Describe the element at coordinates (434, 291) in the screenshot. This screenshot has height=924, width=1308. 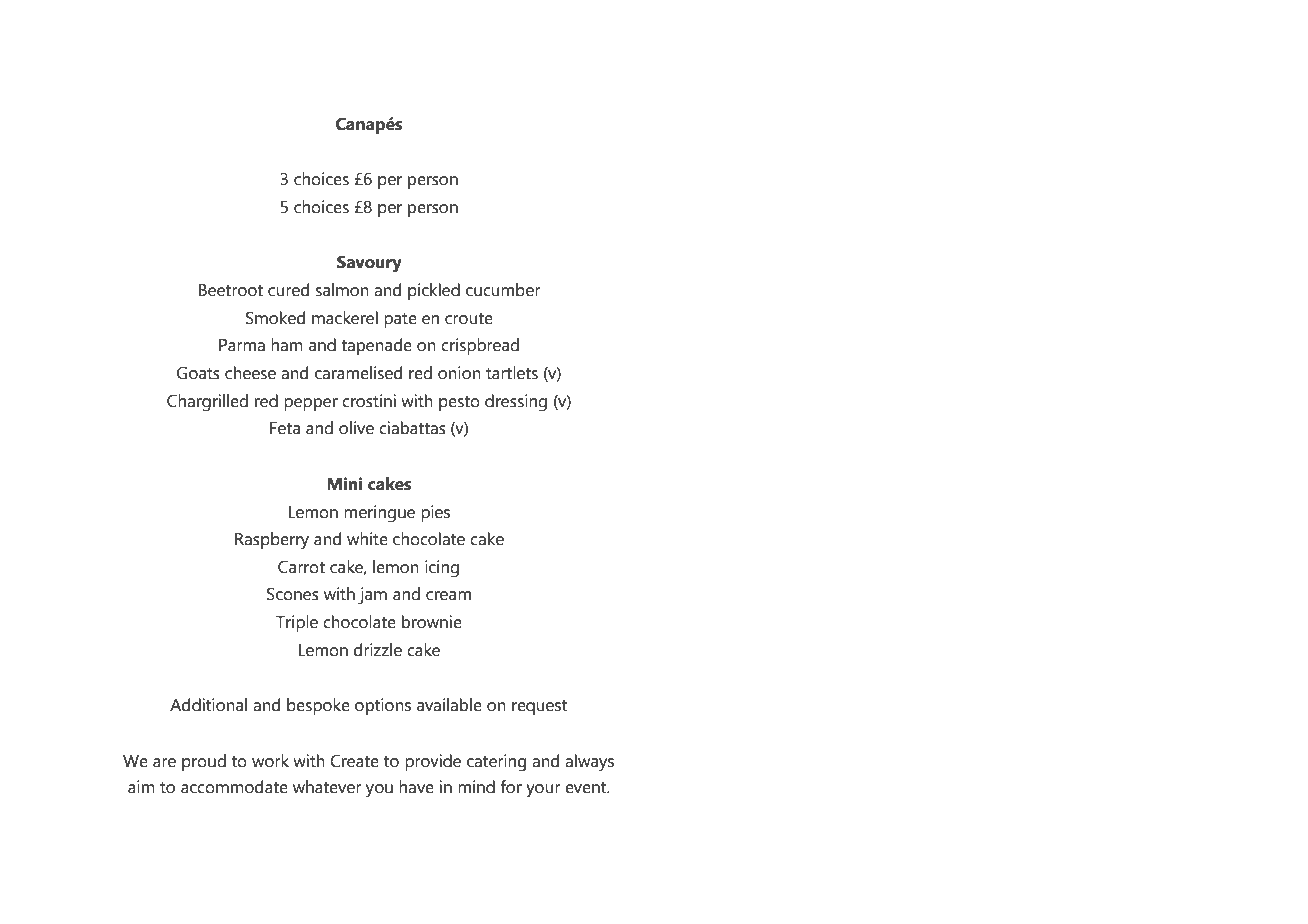
I see `pickled` at that location.
